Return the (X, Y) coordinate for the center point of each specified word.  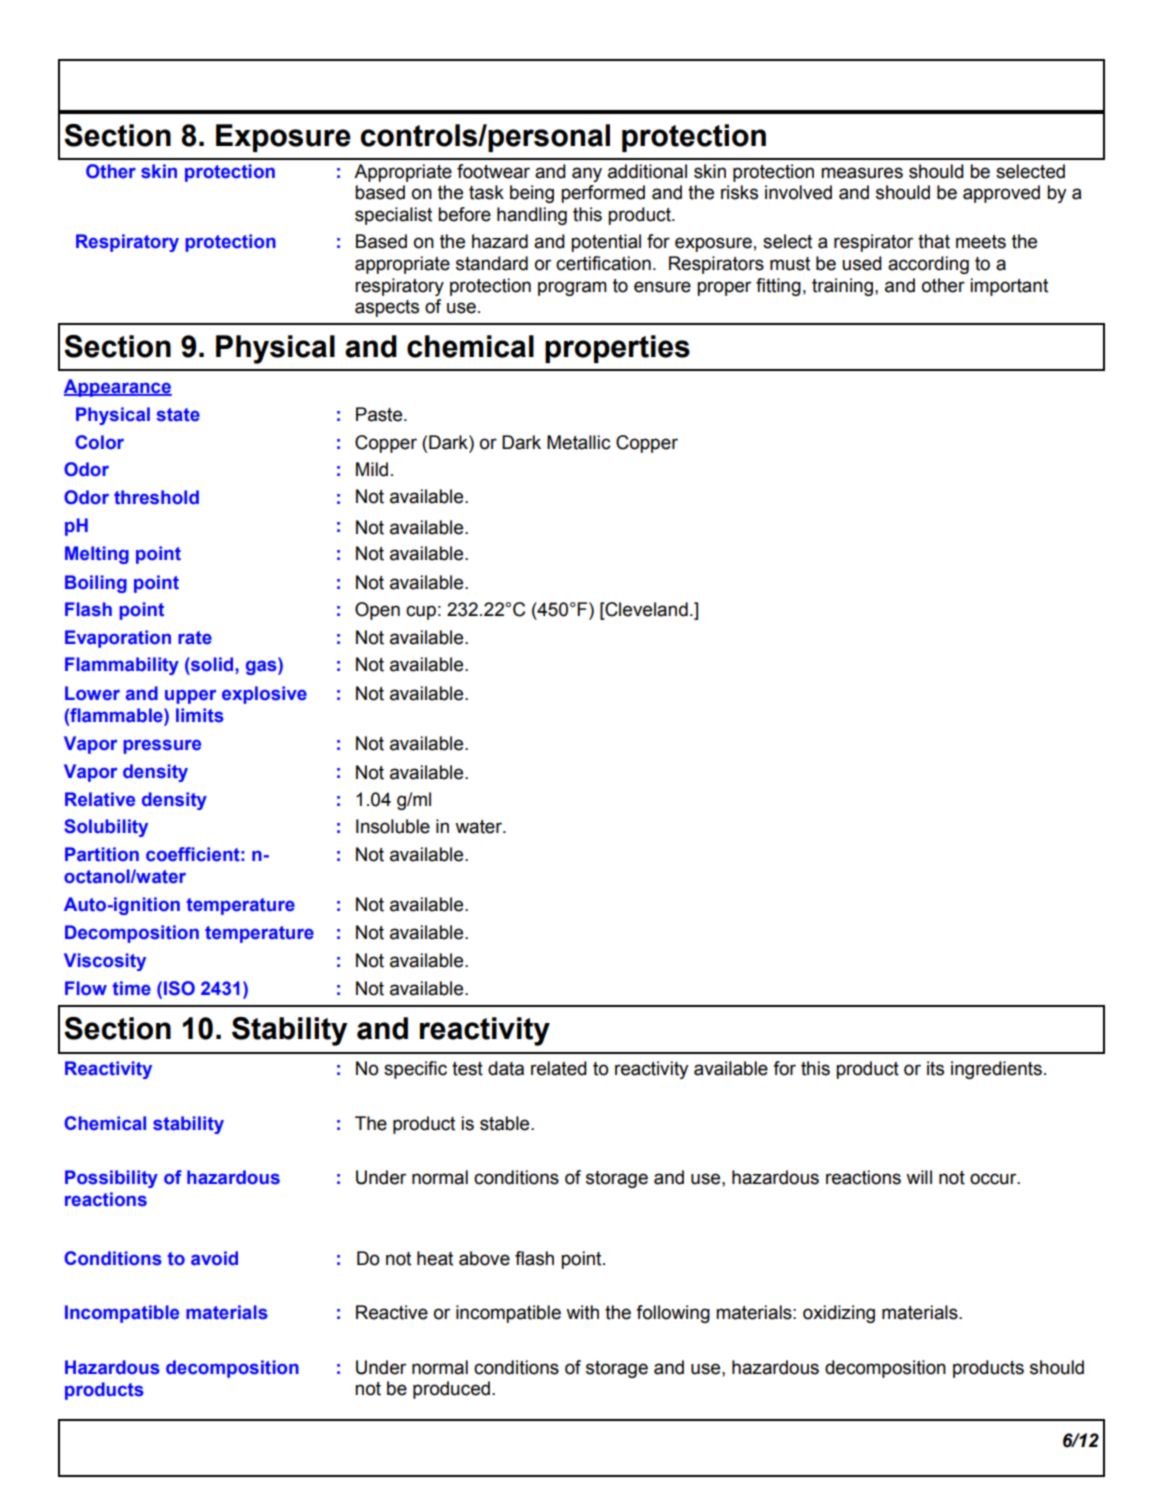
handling (532, 216)
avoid (214, 1258)
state (178, 415)
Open (377, 611)
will (919, 1177)
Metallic (578, 442)
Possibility (111, 1179)
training (842, 287)
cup (421, 612)
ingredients (996, 1070)
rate (195, 638)
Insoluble (393, 826)
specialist (393, 216)
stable (506, 1123)
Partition (102, 854)
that (934, 241)
